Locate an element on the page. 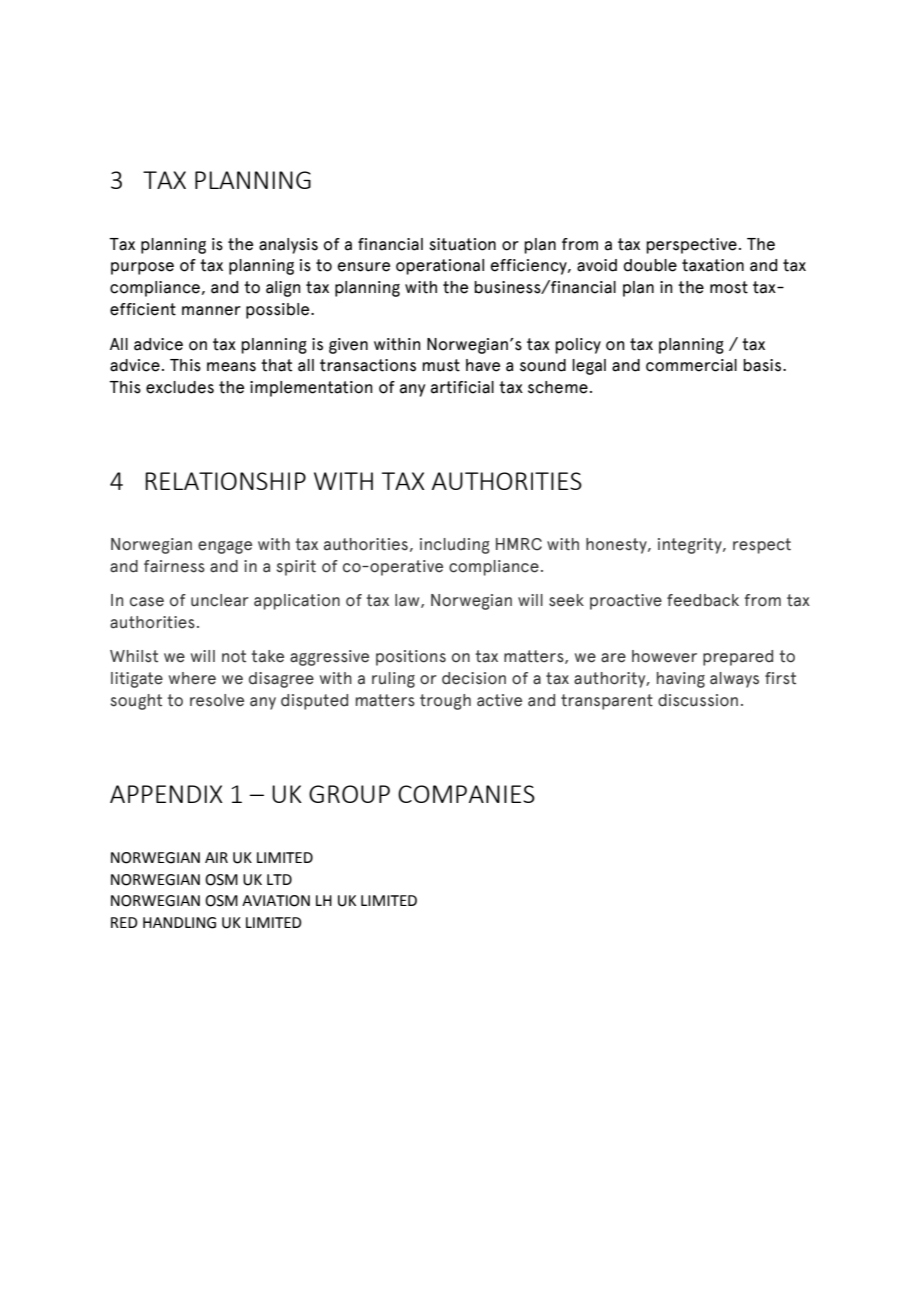  unclear is located at coordinates (220, 600).
